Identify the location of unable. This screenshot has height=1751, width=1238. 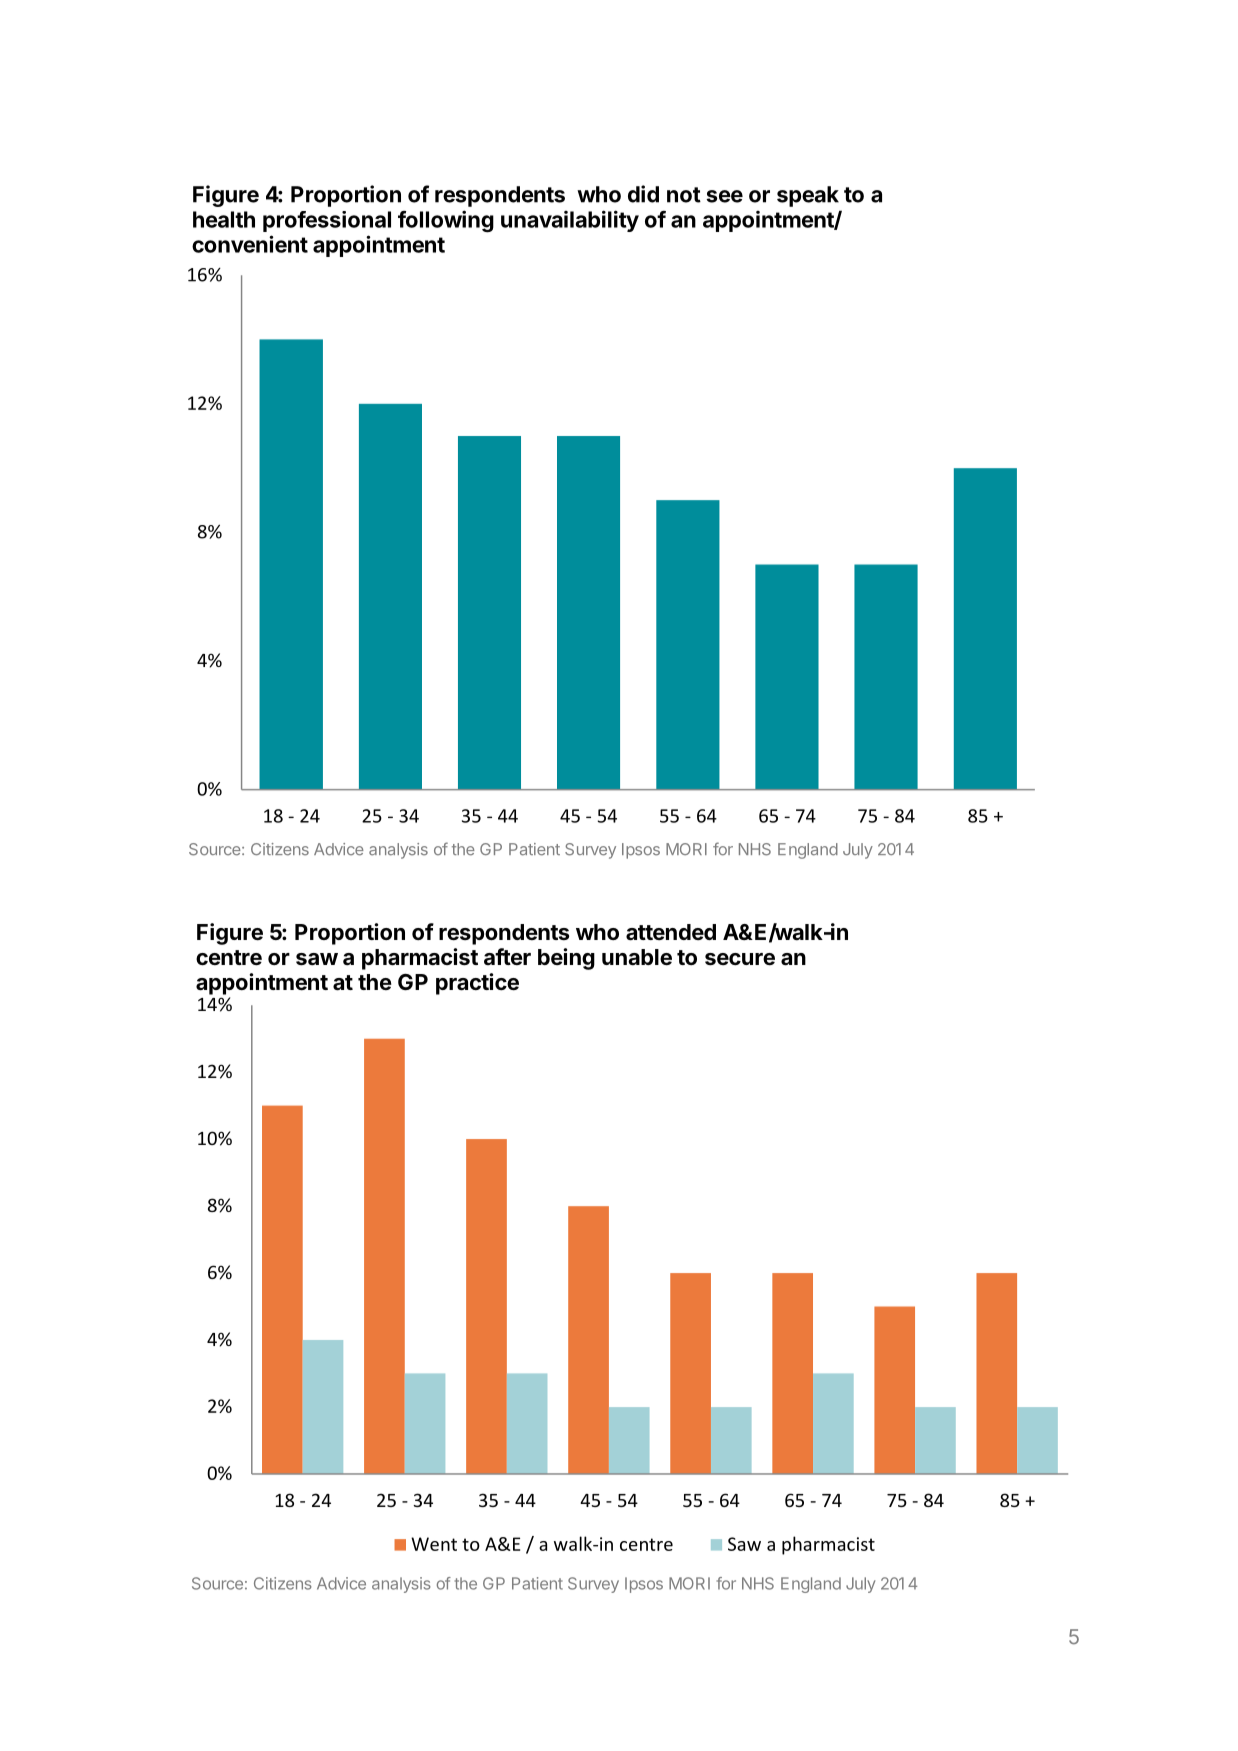
(637, 957).
